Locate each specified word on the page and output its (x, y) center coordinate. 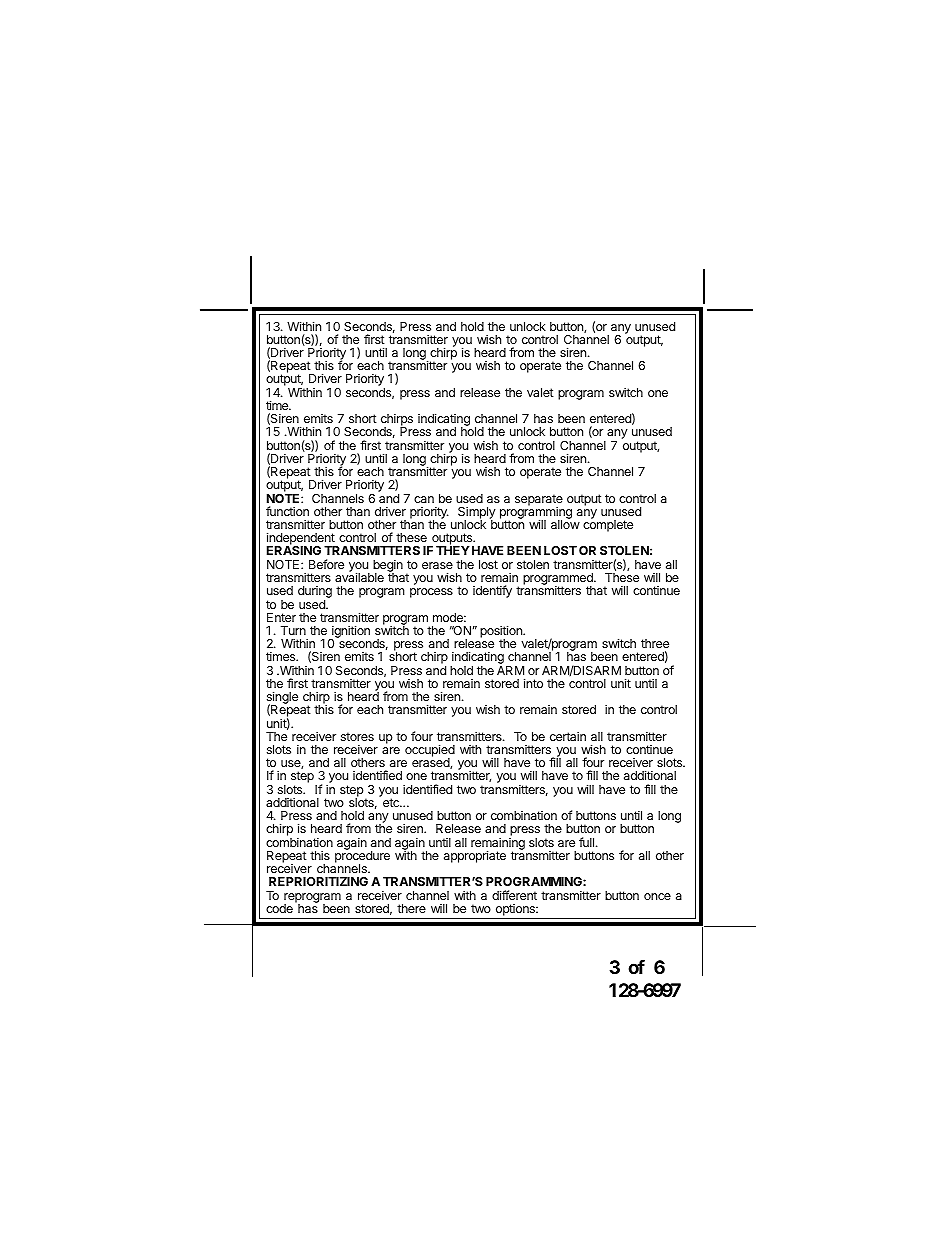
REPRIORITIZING (318, 881)
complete (608, 525)
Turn (293, 630)
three (655, 643)
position (502, 632)
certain (568, 736)
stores (357, 736)
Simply (477, 513)
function (287, 511)
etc (392, 802)
